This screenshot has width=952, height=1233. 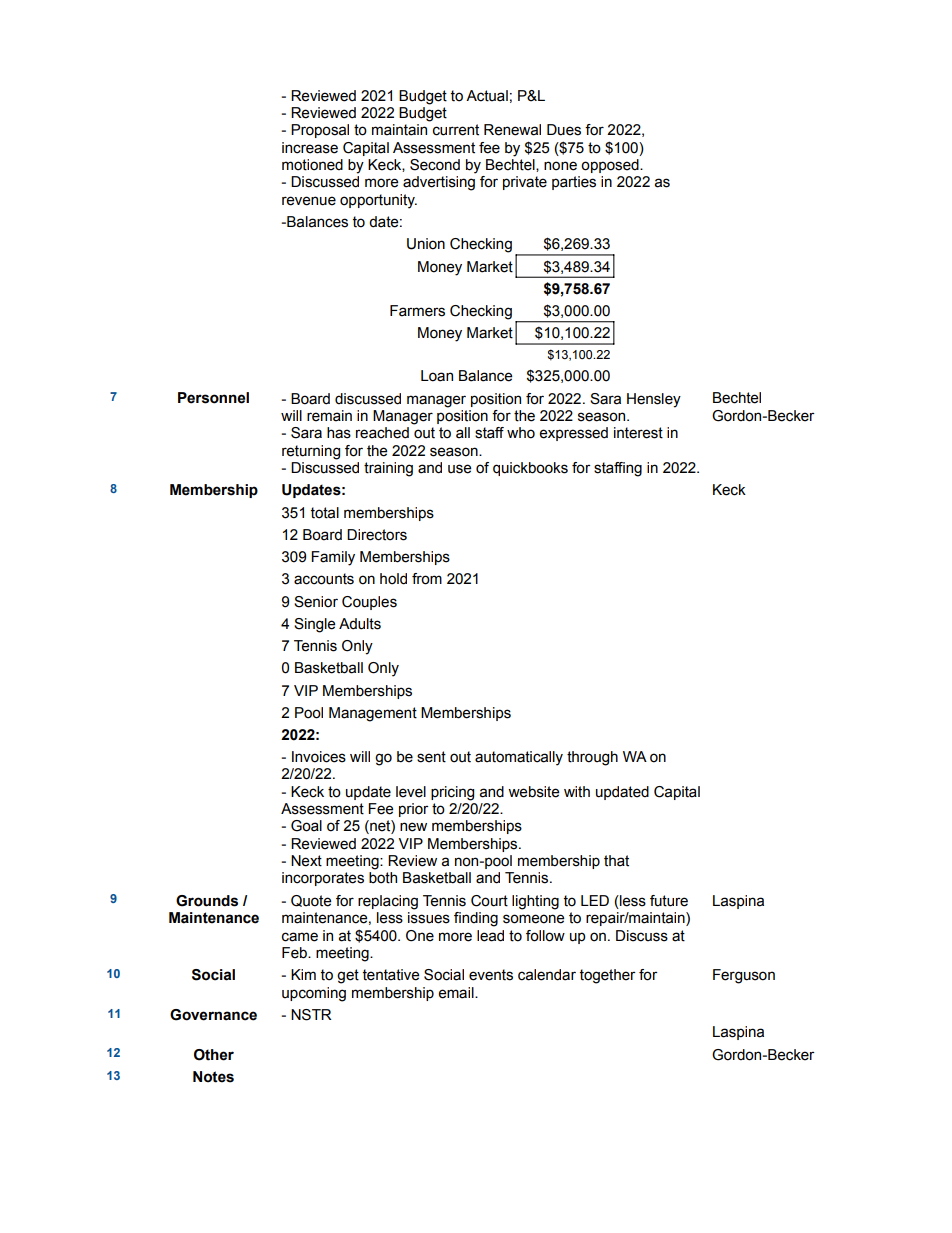 I want to click on interest, so click(x=638, y=433).
